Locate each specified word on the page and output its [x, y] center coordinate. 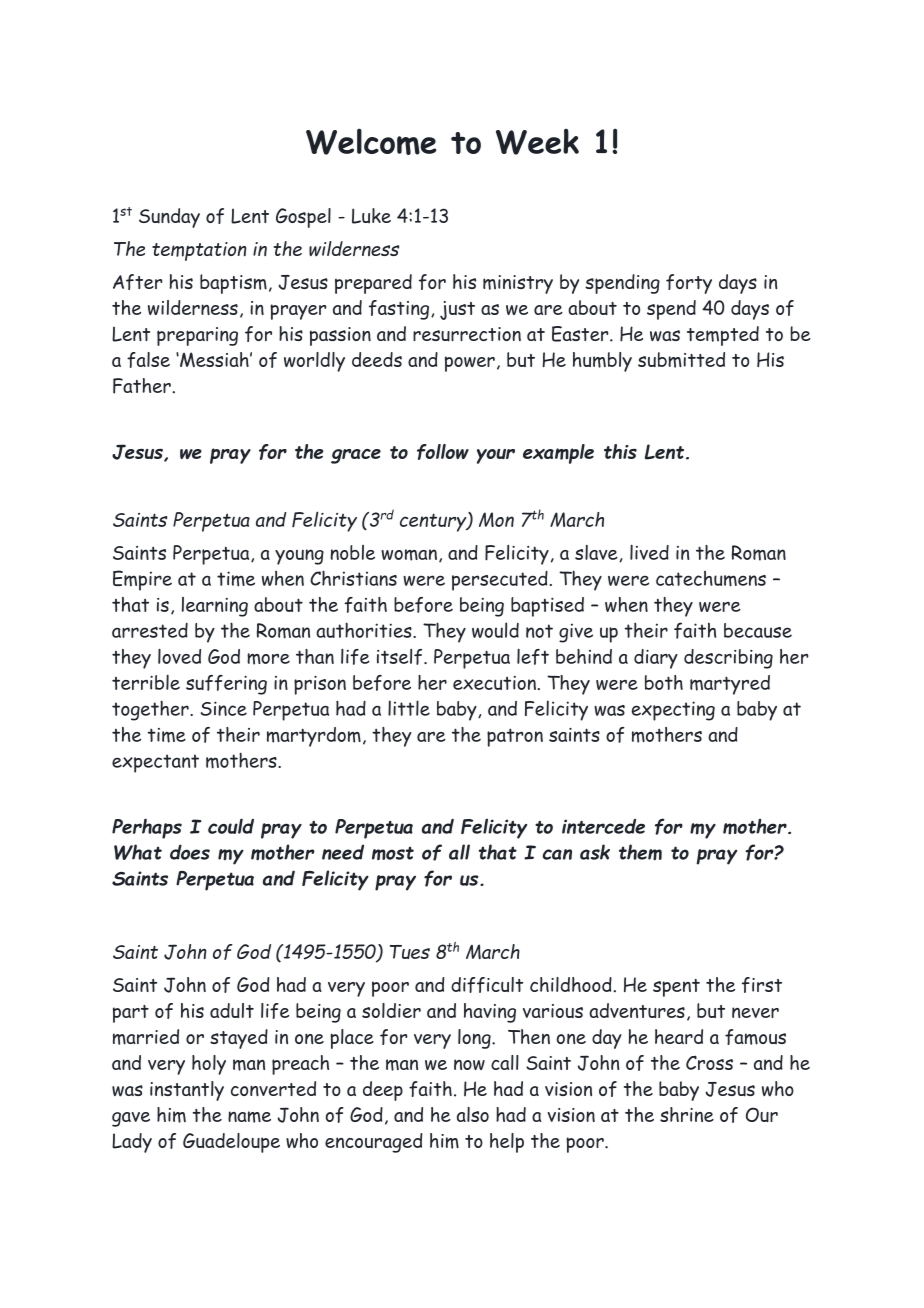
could [231, 826]
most [393, 853]
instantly [187, 1091]
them [640, 852]
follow [443, 452]
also [473, 1114]
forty [689, 284]
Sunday [169, 218]
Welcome [371, 141]
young [299, 557]
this [620, 451]
